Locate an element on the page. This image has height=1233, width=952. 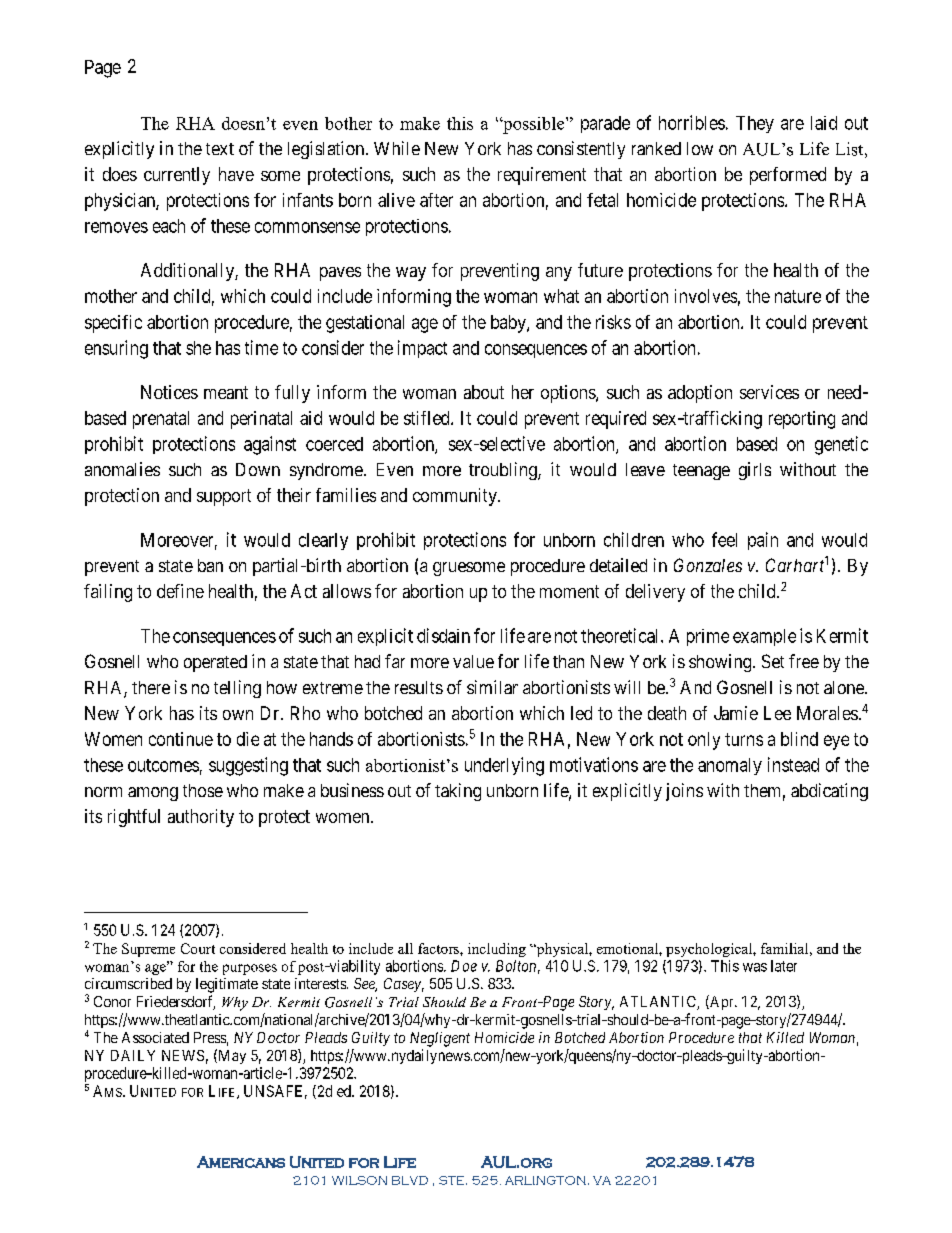
Americans is located at coordinates (241, 1162).
